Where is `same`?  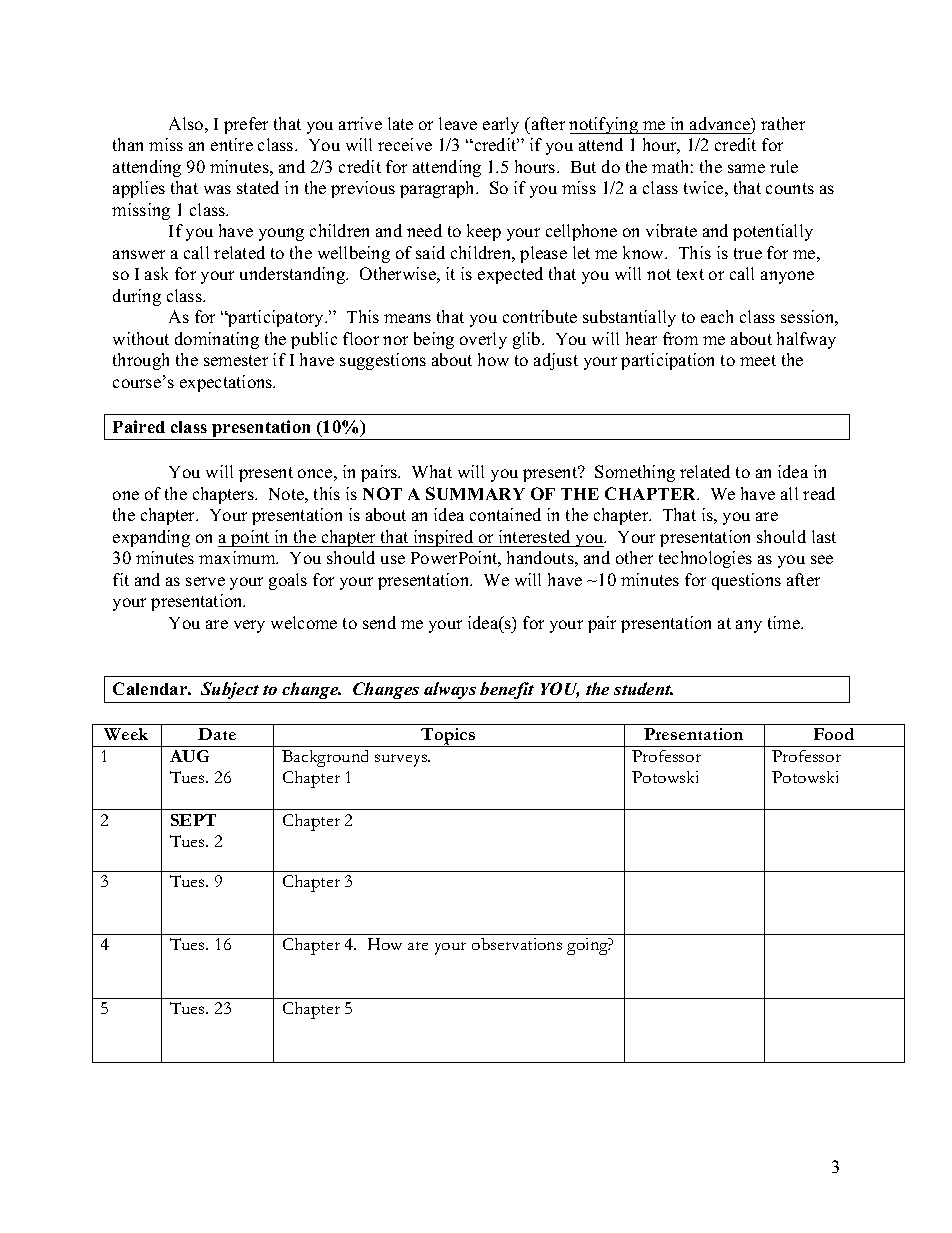 same is located at coordinates (746, 168).
